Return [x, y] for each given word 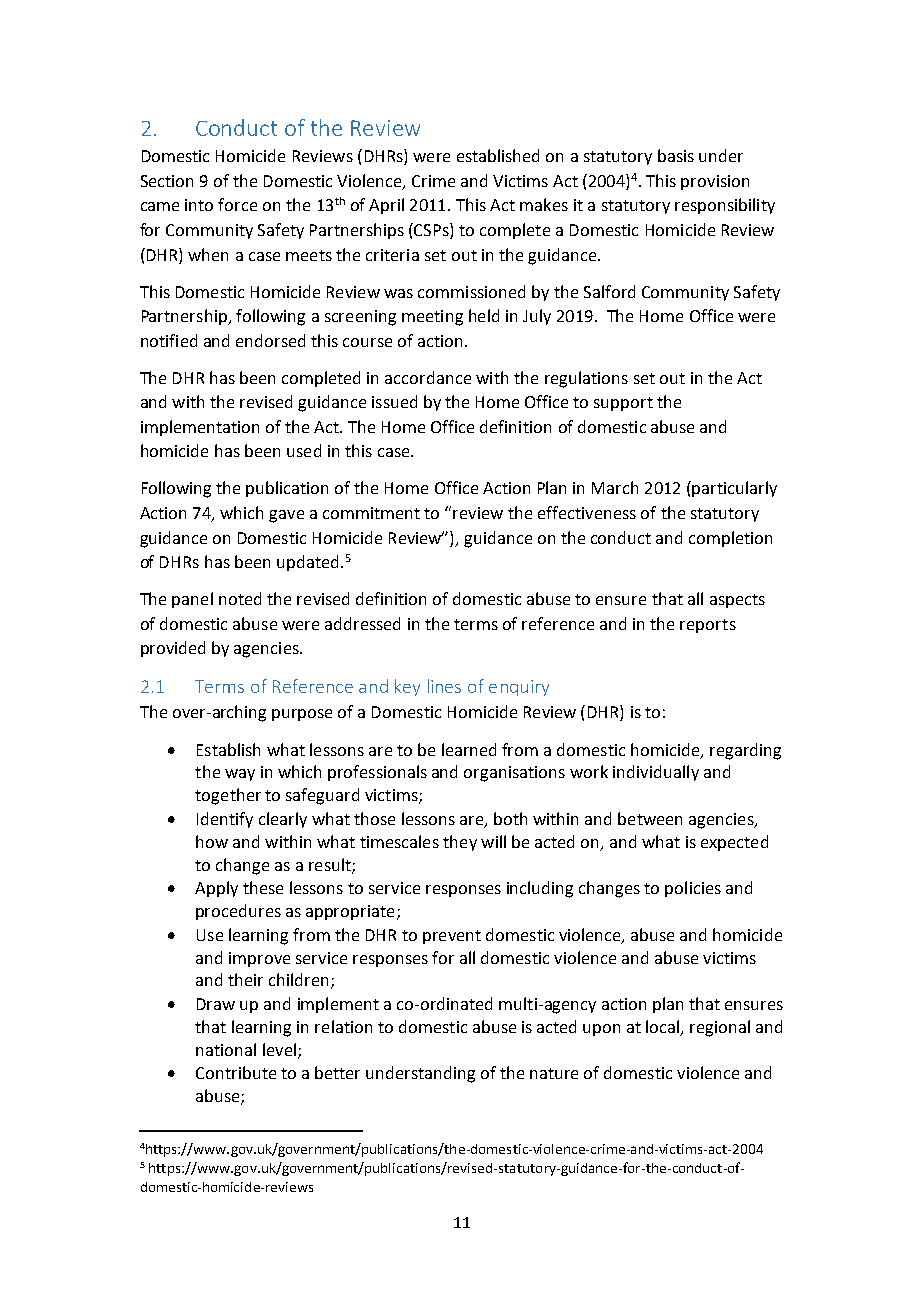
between [650, 818]
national [226, 1049]
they [460, 843]
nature [554, 1073]
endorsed [270, 340]
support [623, 404]
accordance [428, 377]
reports [708, 626]
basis [676, 155]
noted [240, 598]
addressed [362, 623]
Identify [225, 820]
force [237, 204]
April [386, 206]
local [664, 1027]
